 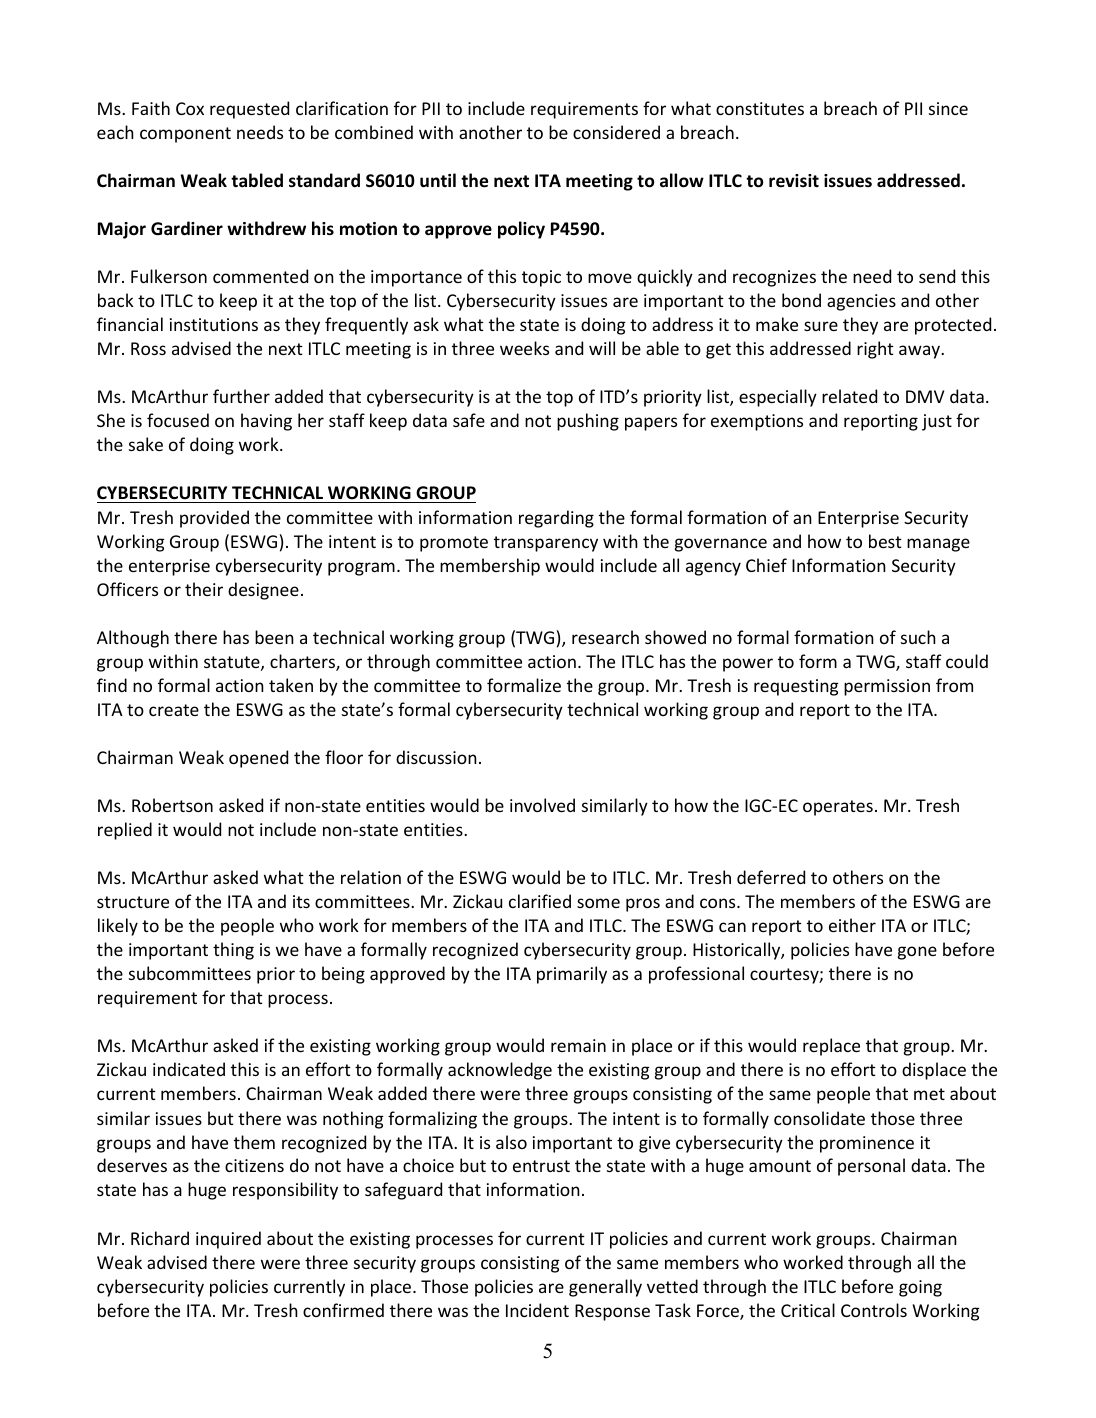 I want to click on indicated, so click(x=189, y=1069).
